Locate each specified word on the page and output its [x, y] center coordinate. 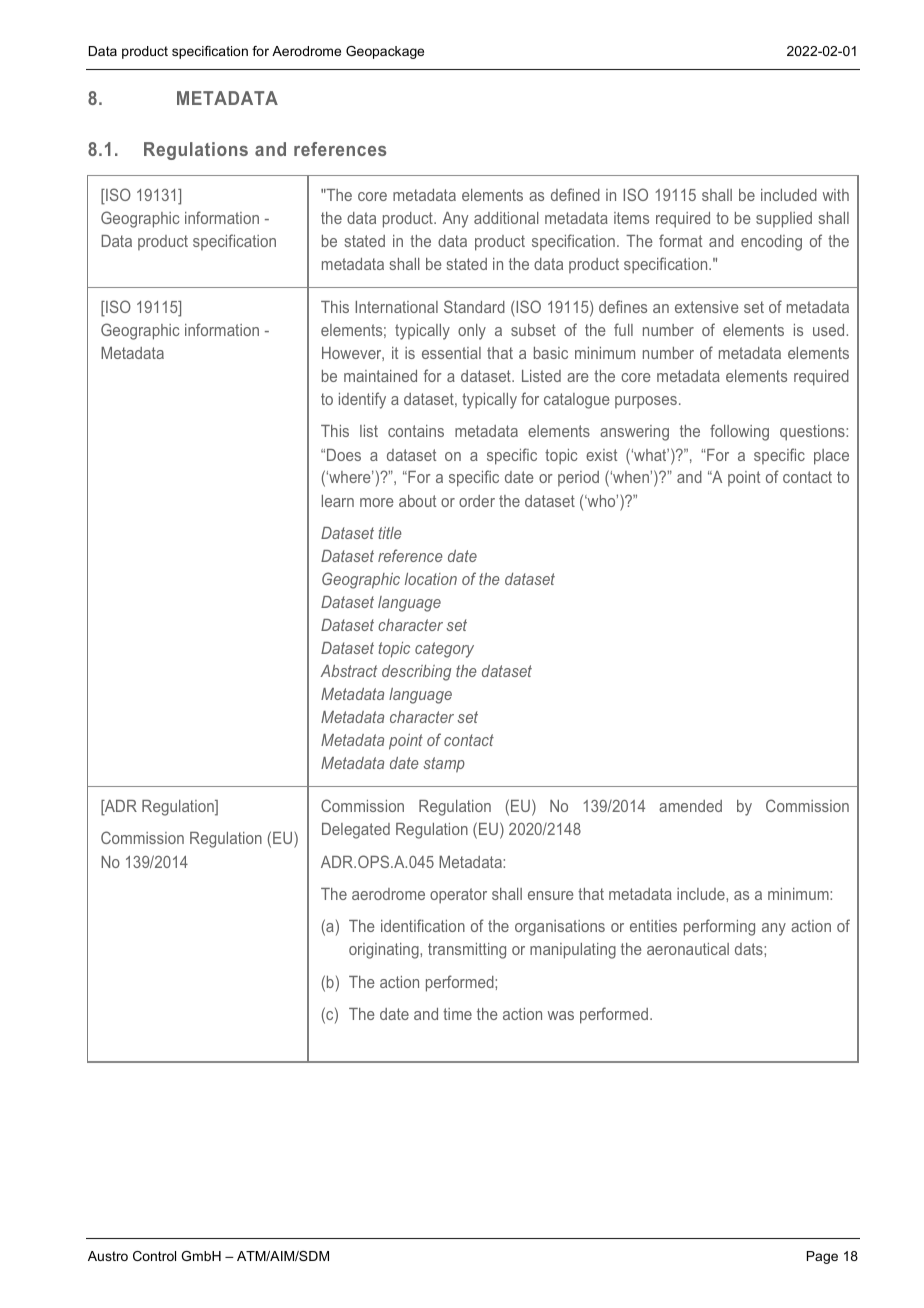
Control [154, 1256]
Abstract [349, 671]
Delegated [356, 831]
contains [416, 431]
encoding [771, 243]
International [396, 307]
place [831, 457]
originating [385, 951]
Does [344, 455]
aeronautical [688, 949]
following [739, 432]
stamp [444, 765]
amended [690, 806]
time [457, 1014]
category [444, 650]
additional [506, 218]
